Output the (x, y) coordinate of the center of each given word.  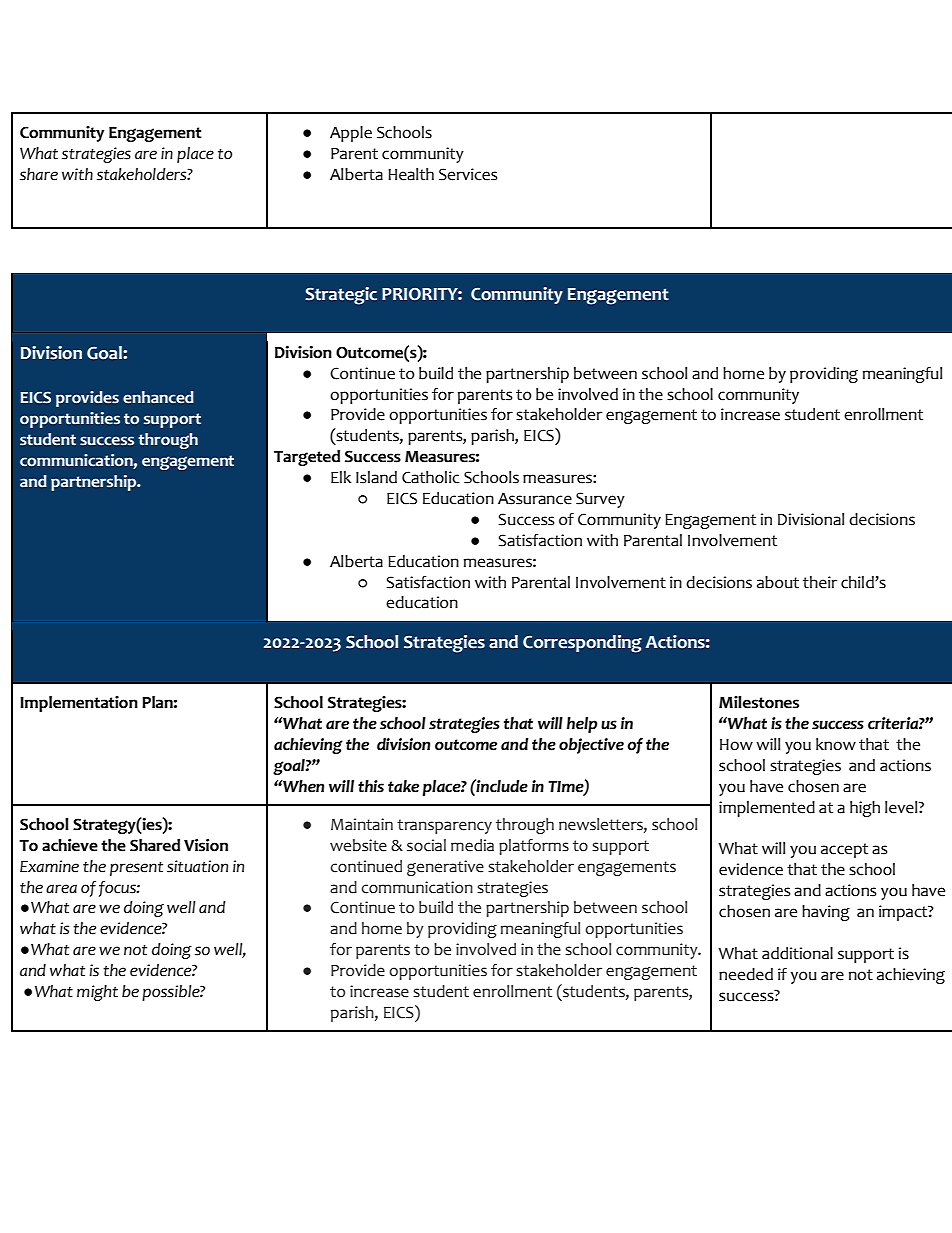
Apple (351, 134)
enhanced (158, 397)
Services (468, 174)
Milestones (759, 702)
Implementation (79, 704)
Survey (600, 500)
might (97, 993)
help (582, 725)
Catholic (431, 477)
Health (411, 174)
